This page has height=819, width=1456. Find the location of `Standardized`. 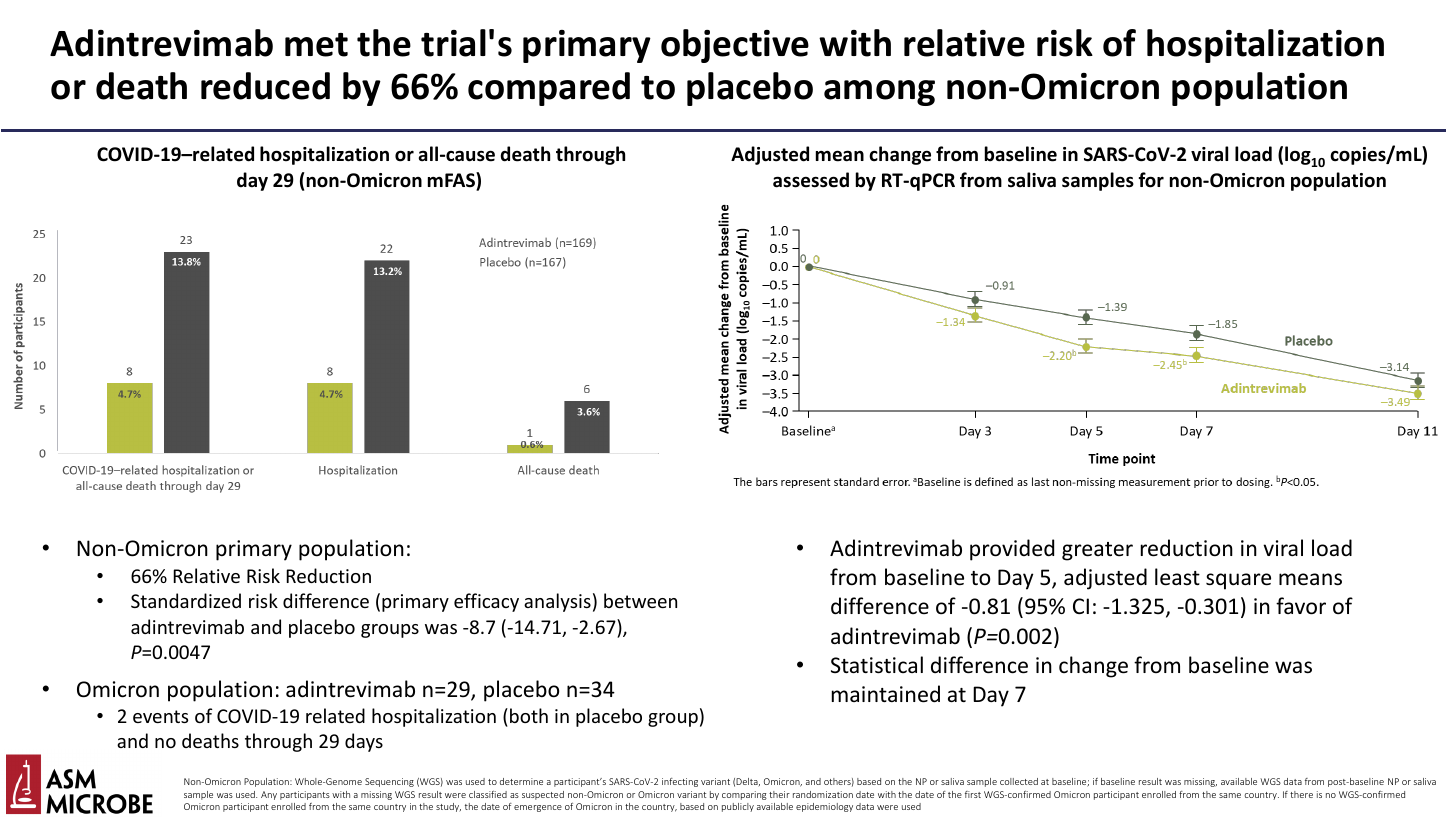

Standardized is located at coordinates (186, 600).
